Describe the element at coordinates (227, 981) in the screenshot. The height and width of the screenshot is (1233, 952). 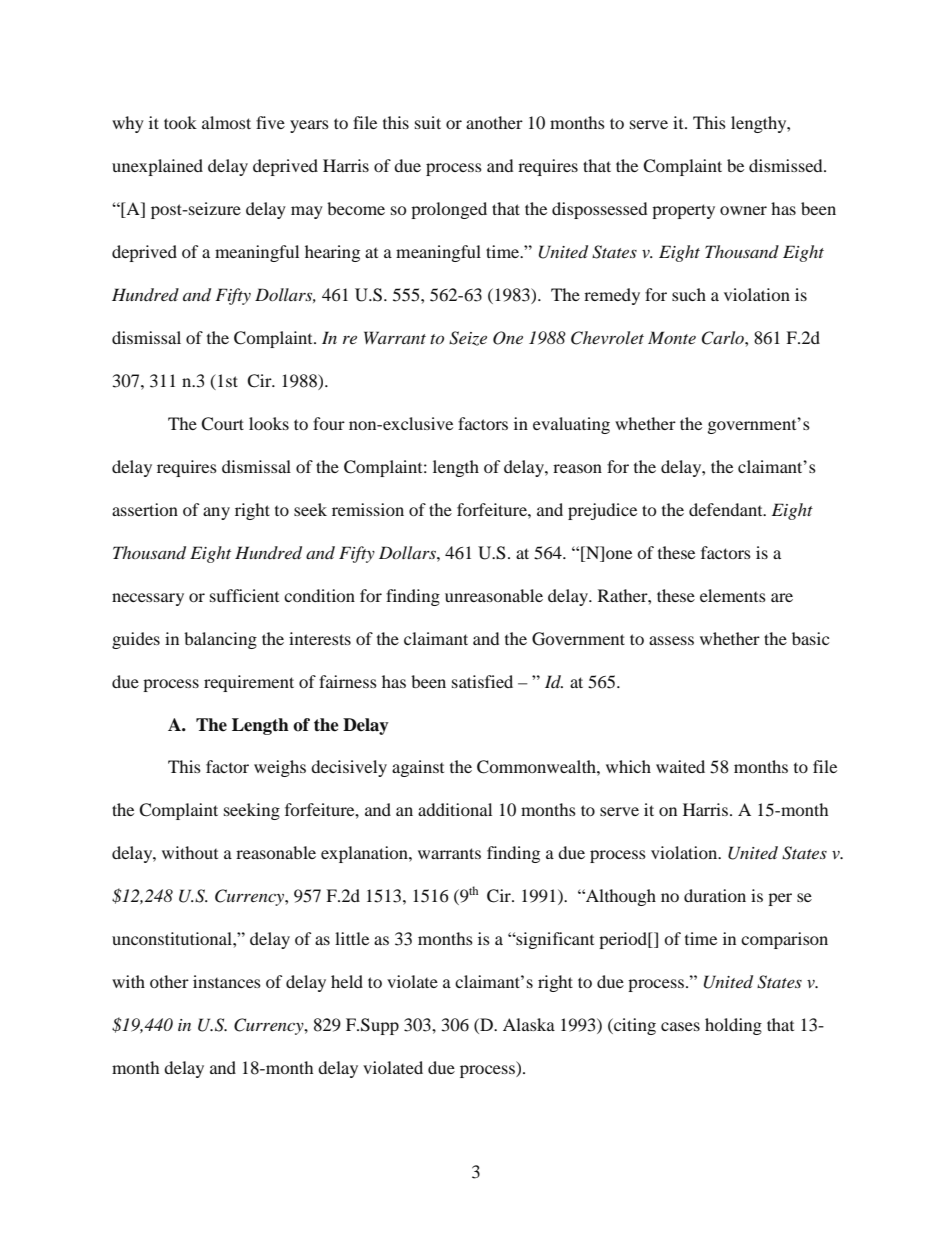
I see `instances` at that location.
